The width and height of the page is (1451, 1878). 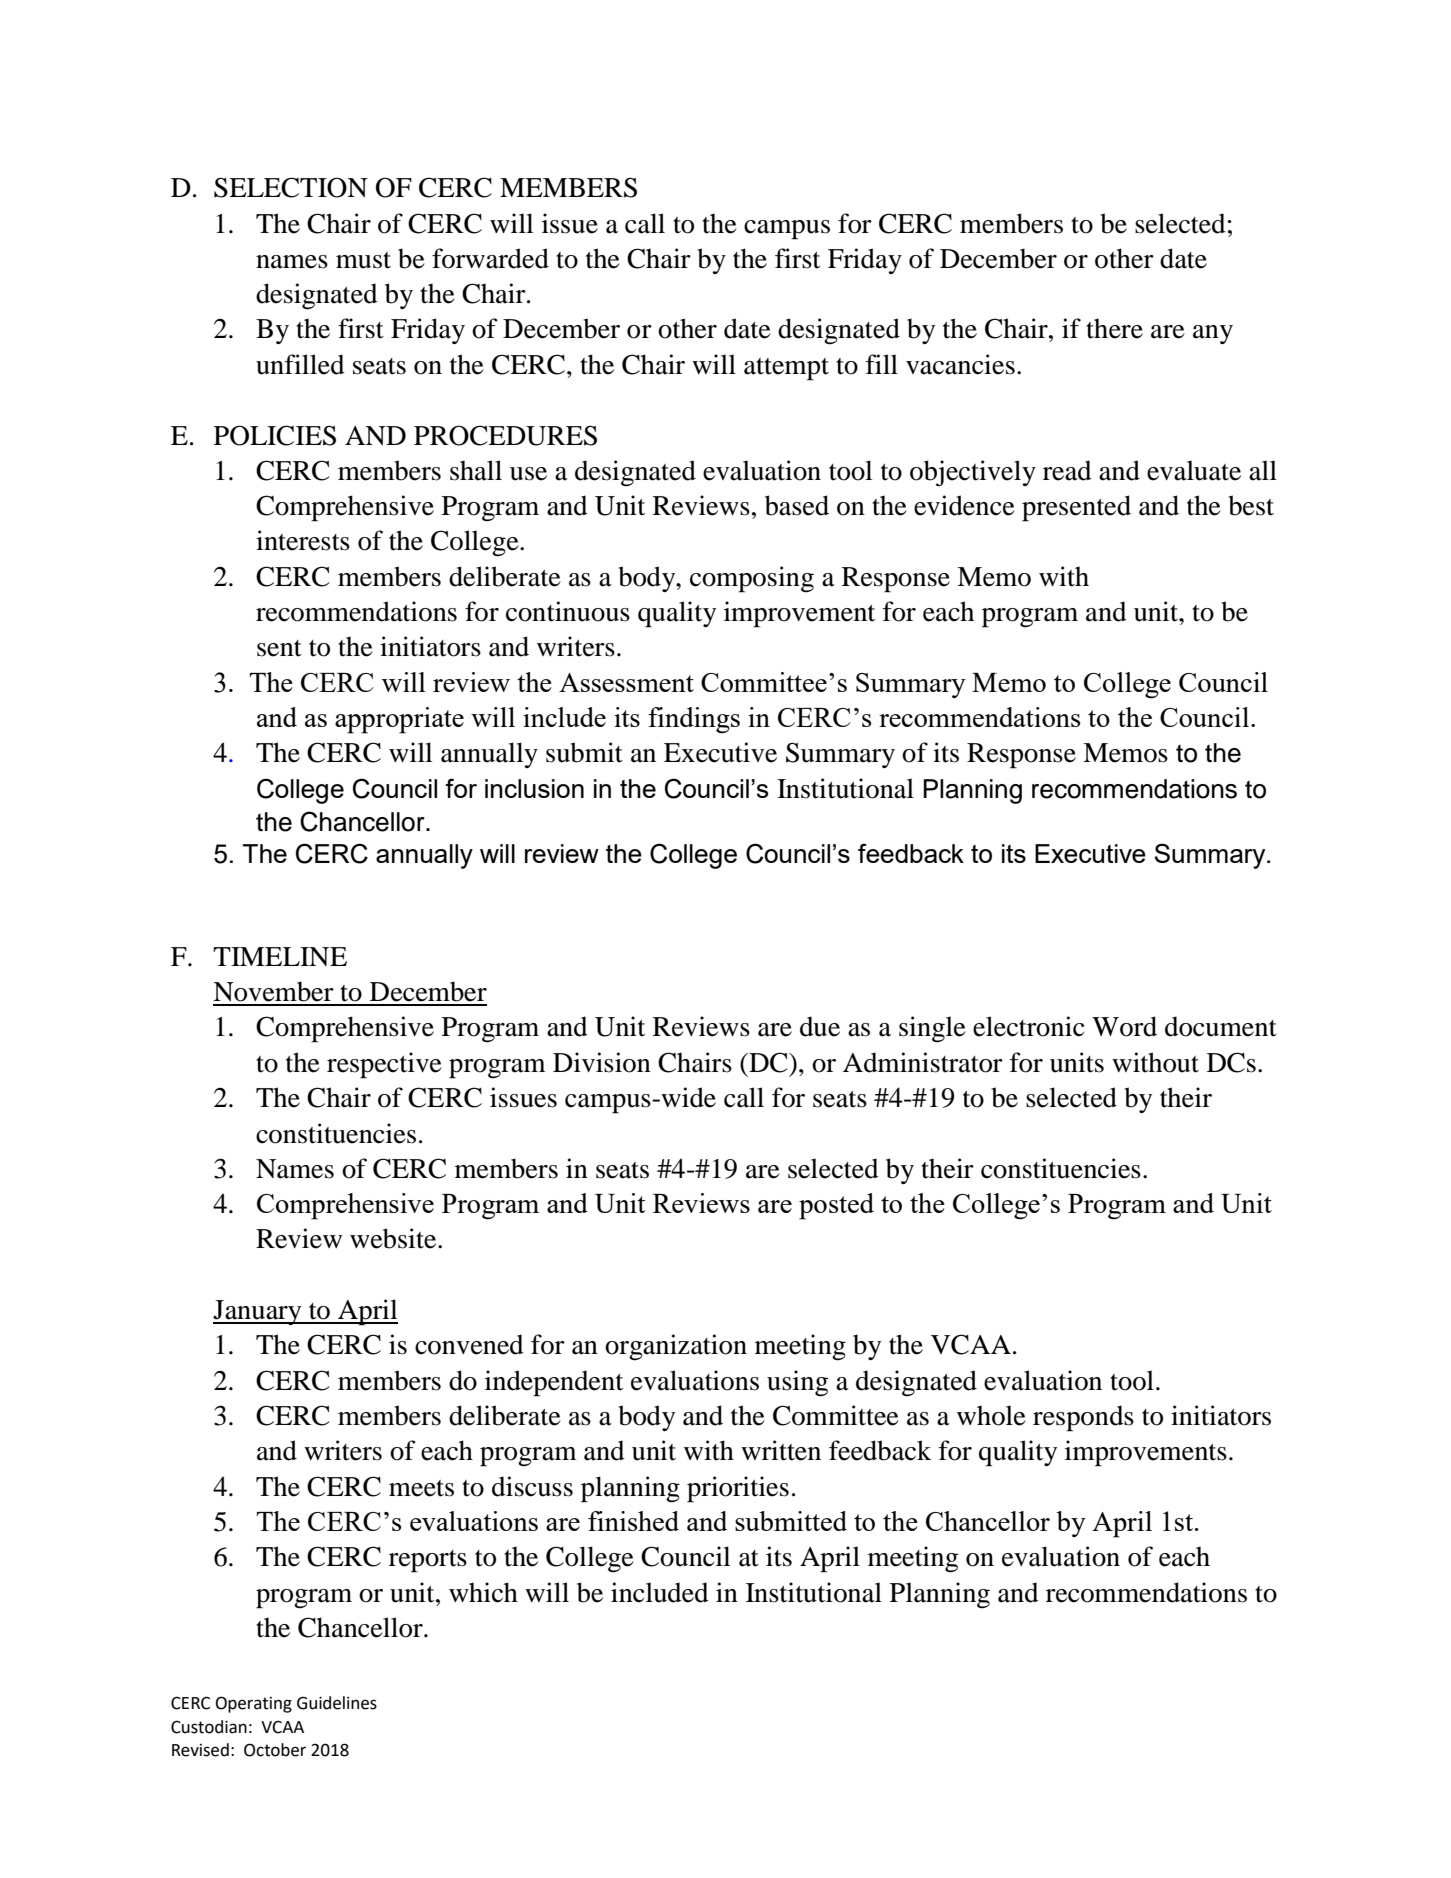 What do you see at coordinates (676, 1347) in the page?
I see `organization` at bounding box center [676, 1347].
